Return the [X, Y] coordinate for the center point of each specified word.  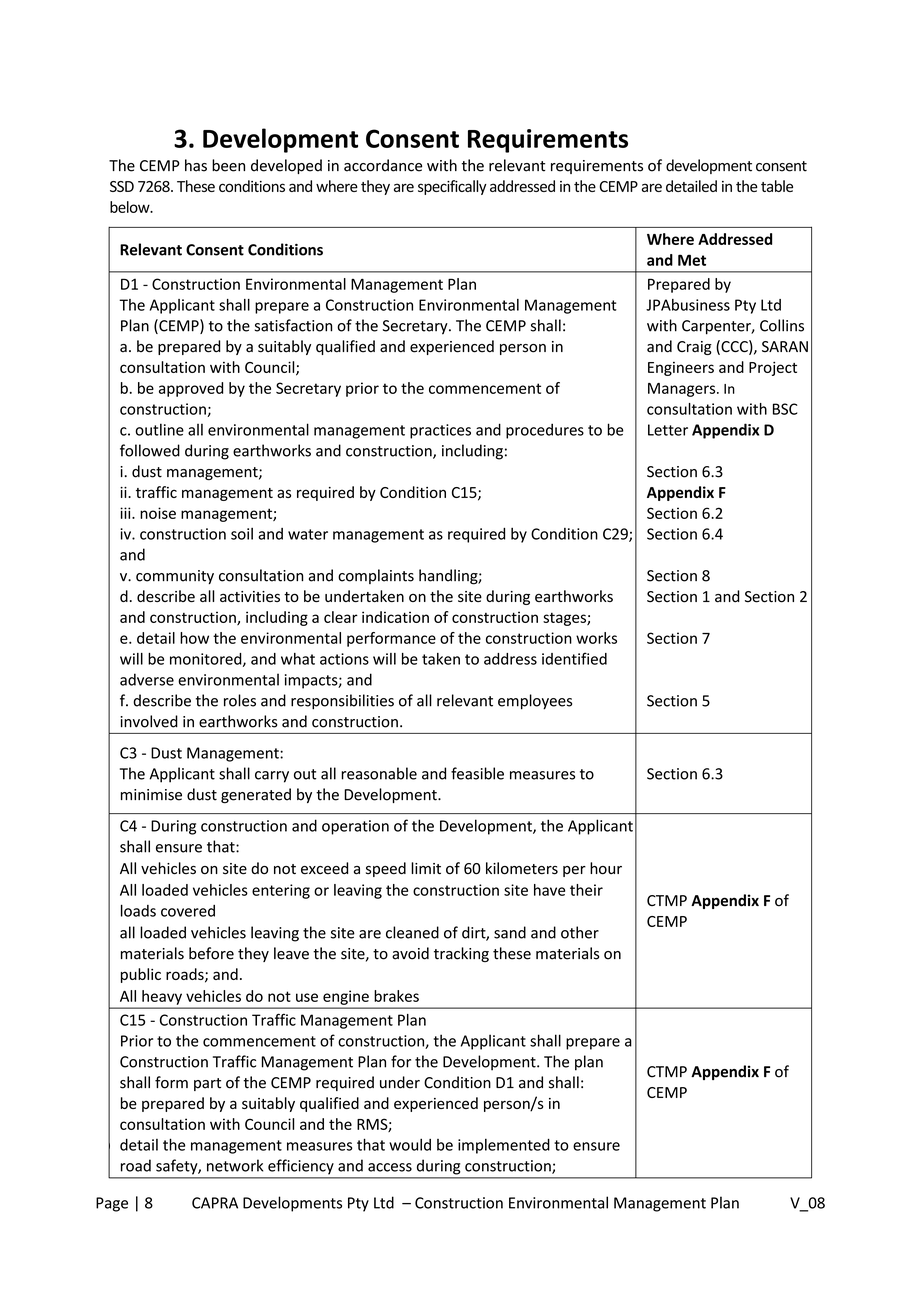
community [175, 577]
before [211, 953]
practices [440, 431]
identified [574, 658]
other [580, 932]
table [777, 186]
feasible [477, 773]
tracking [461, 954]
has [196, 165]
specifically [452, 187]
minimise [151, 795]
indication [395, 617]
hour [606, 868]
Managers [683, 390]
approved [191, 389]
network [235, 1165]
